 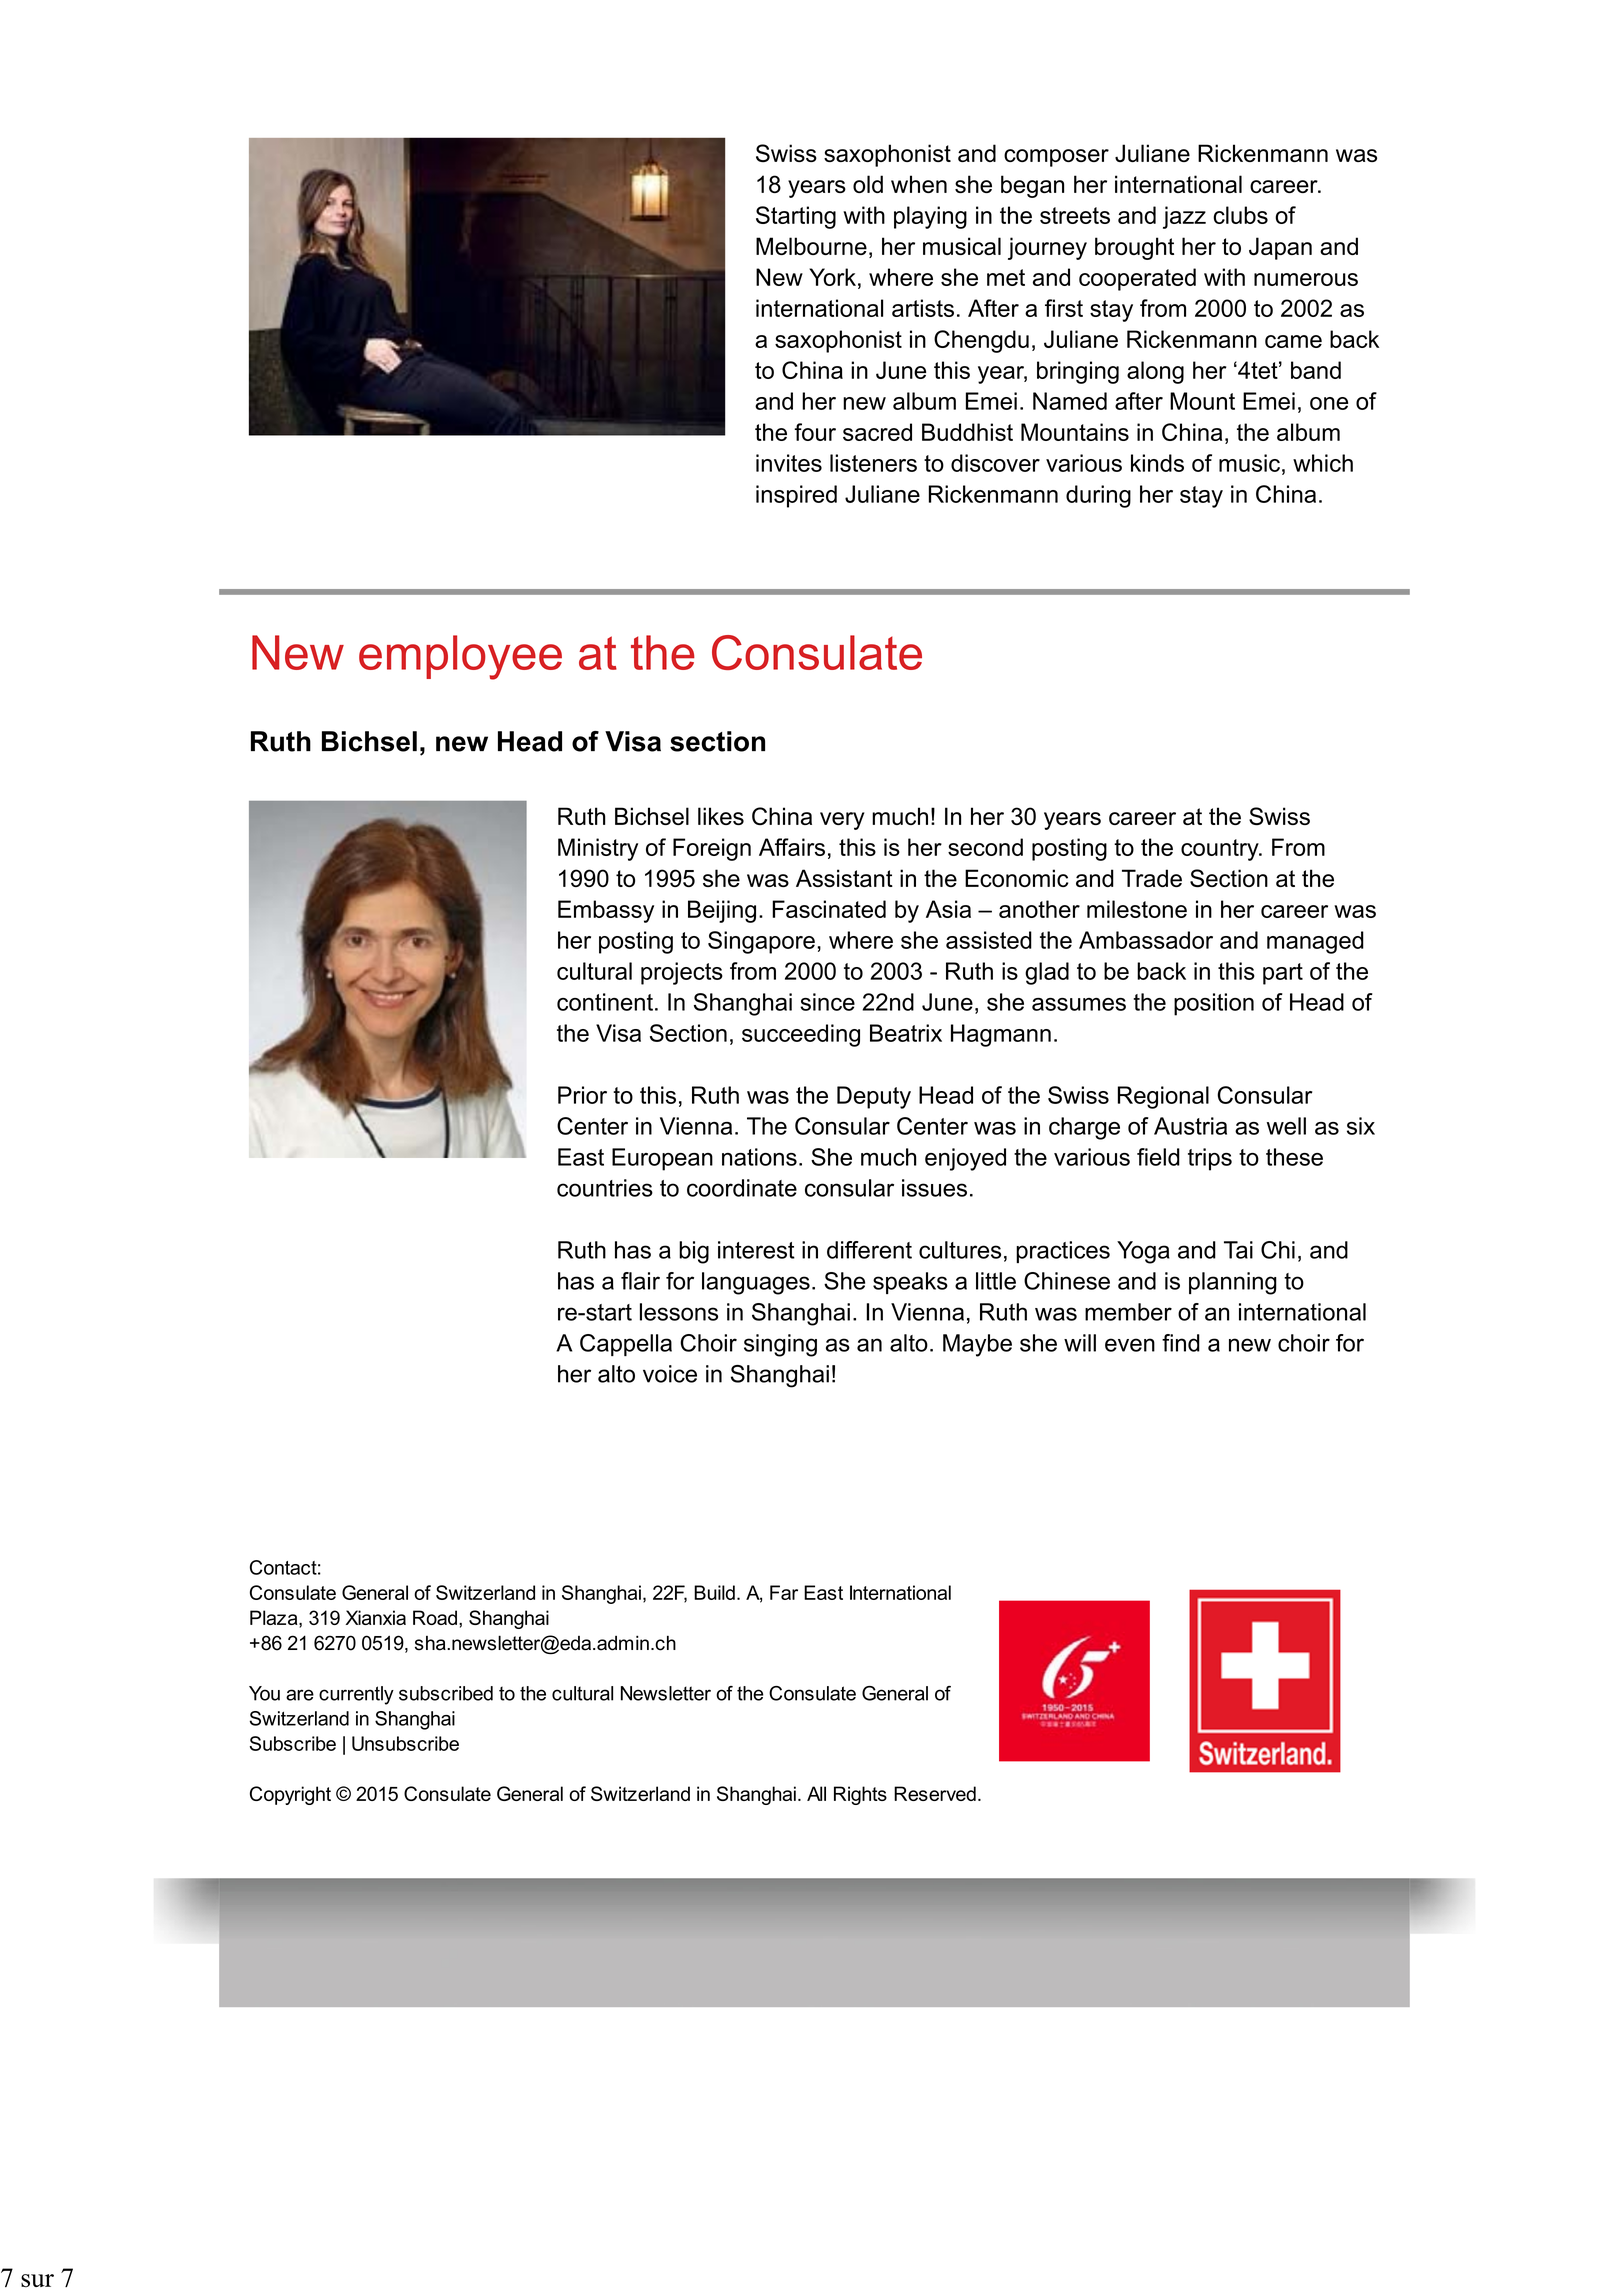 I want to click on Yoga, so click(x=1143, y=1252).
